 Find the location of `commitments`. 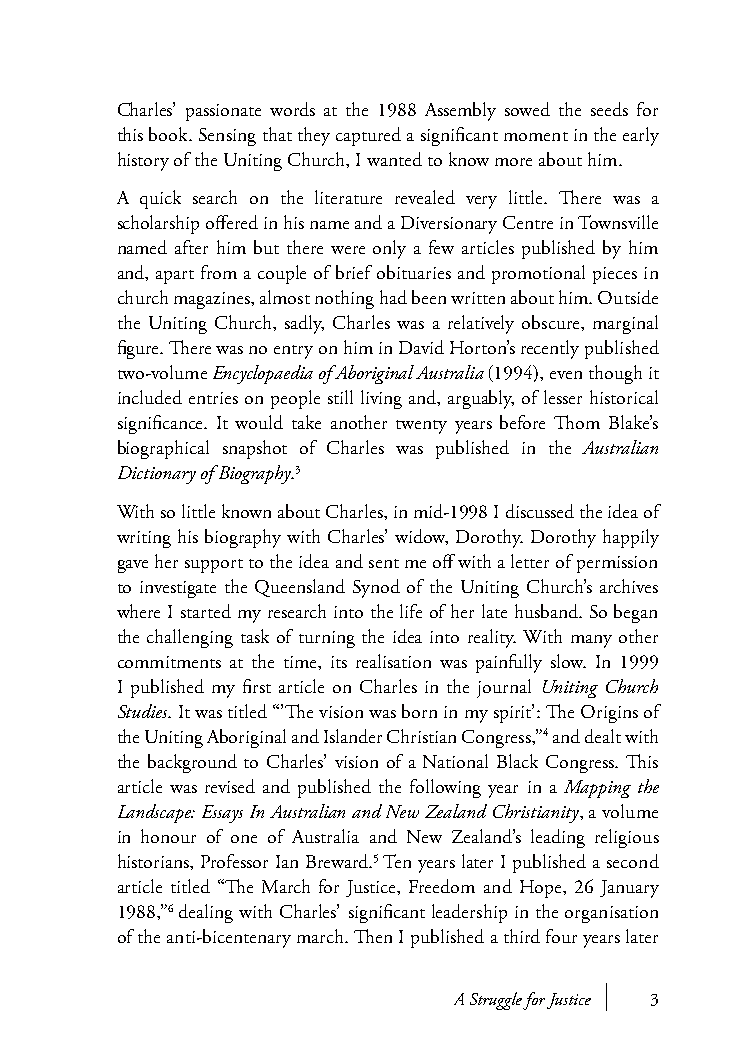

commitments is located at coordinates (169, 662).
